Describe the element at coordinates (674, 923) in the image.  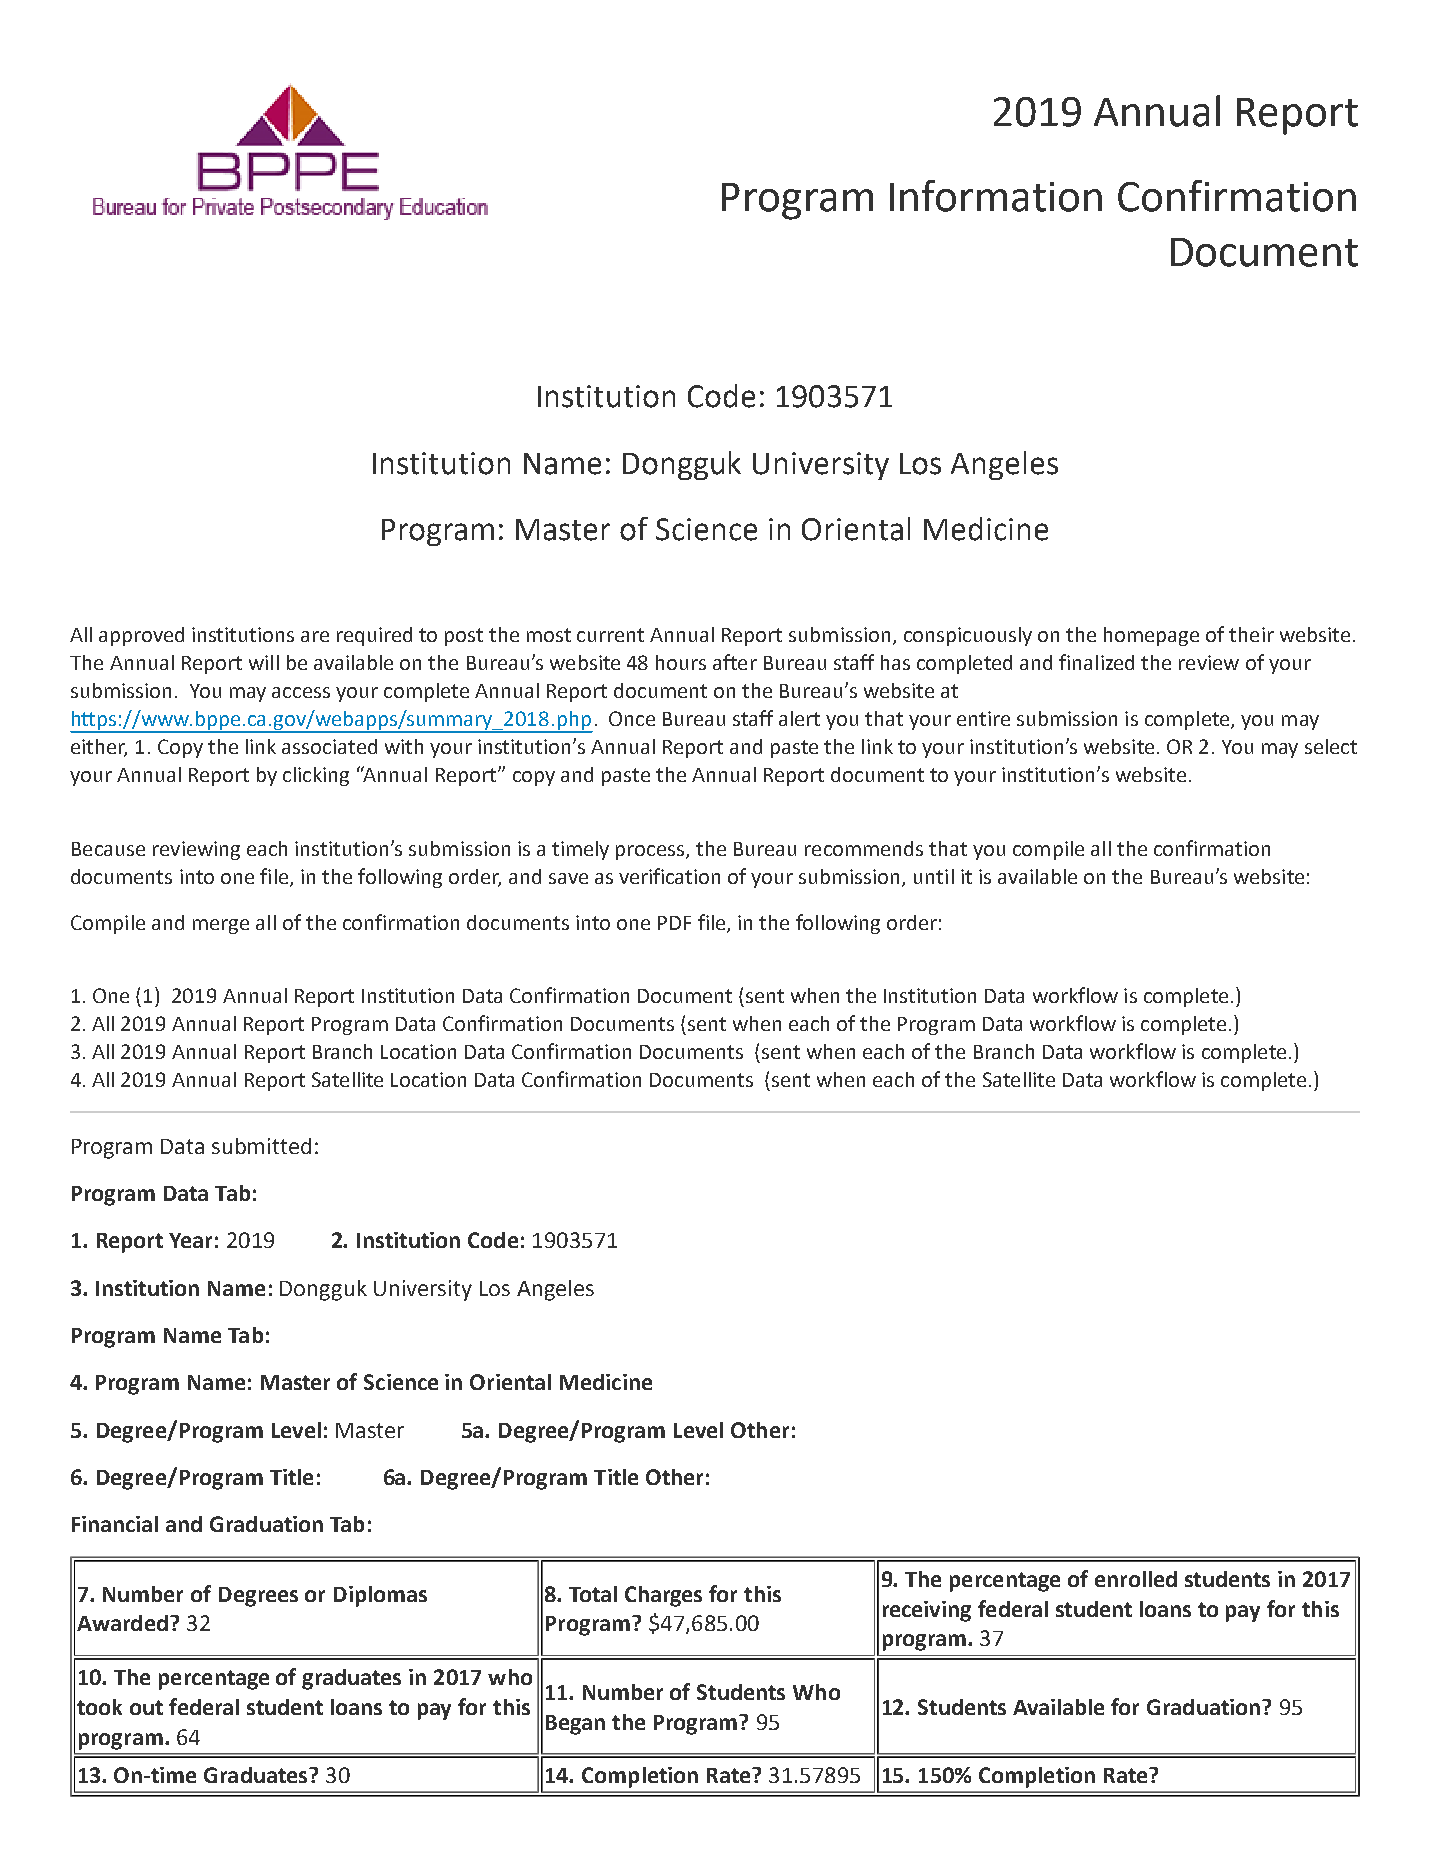
I see `PDF` at that location.
